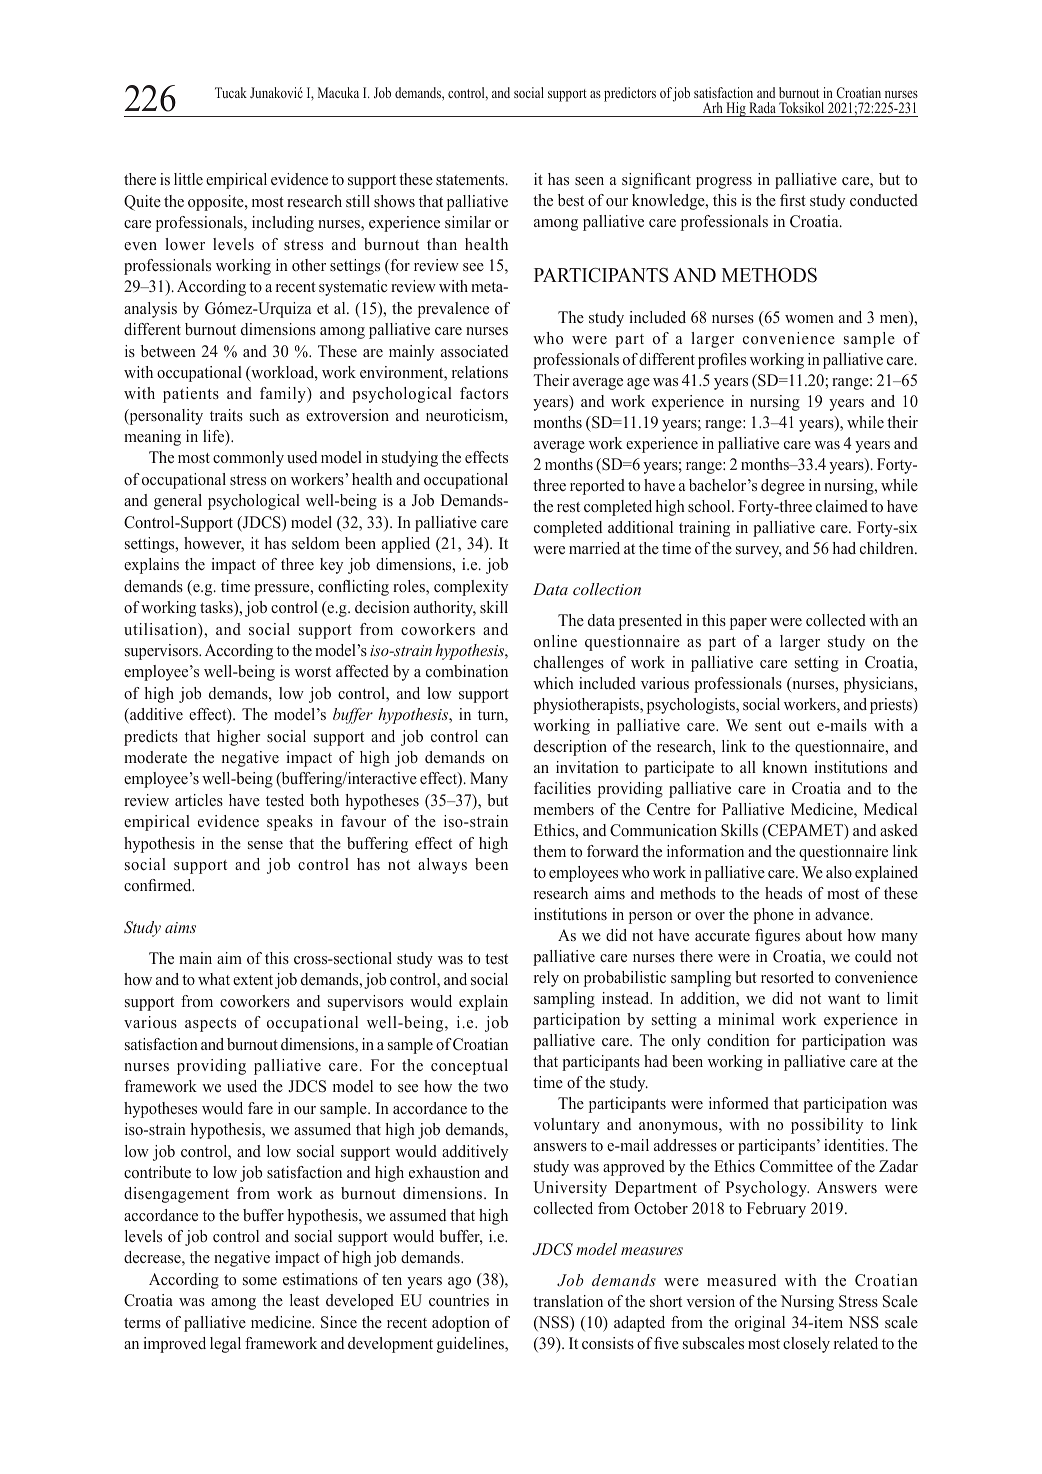  Describe the element at coordinates (471, 180) in the document. I see `statements` at that location.
